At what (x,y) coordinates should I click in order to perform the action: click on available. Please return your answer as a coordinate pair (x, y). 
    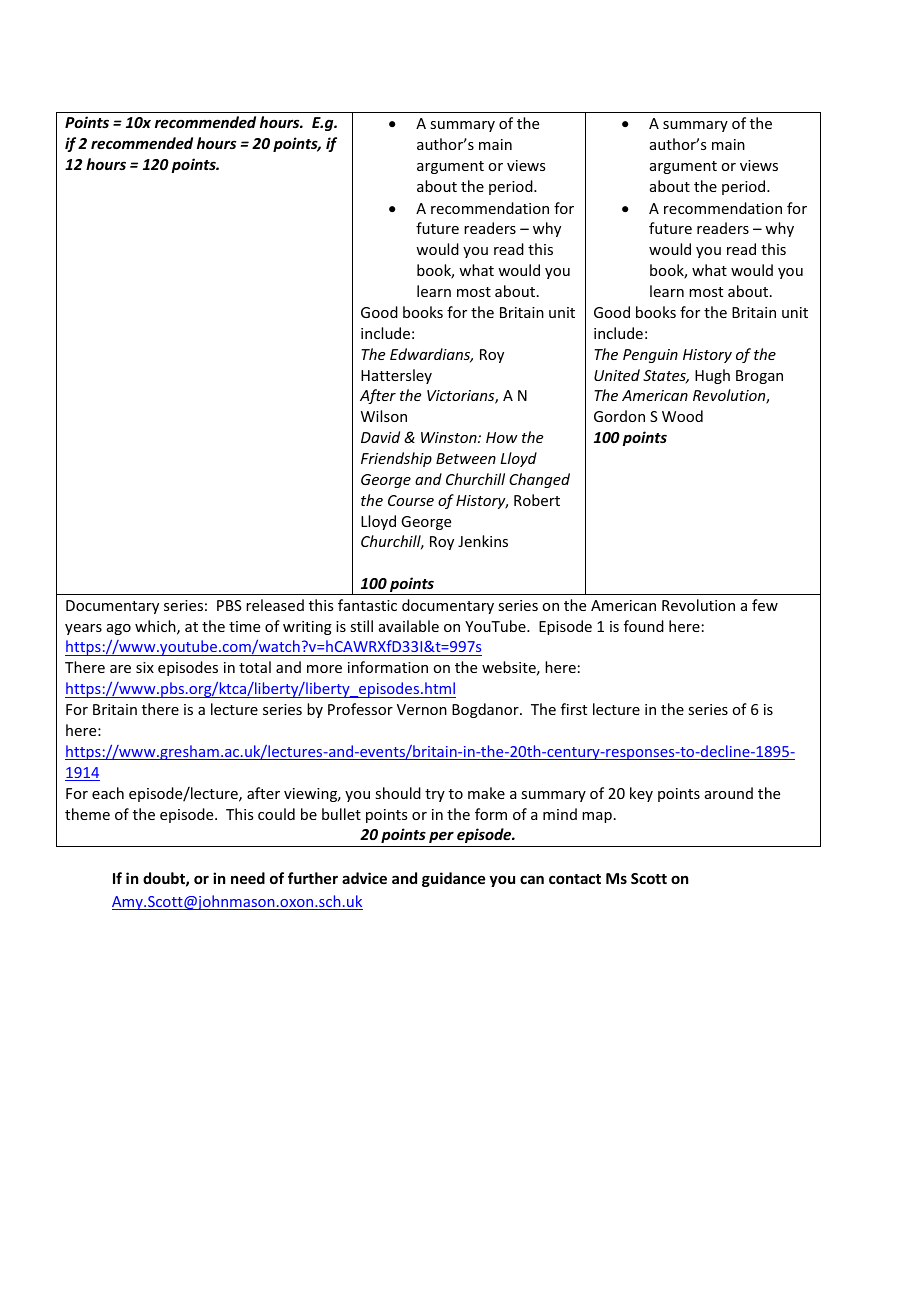
    Looking at the image, I should click on (409, 626).
